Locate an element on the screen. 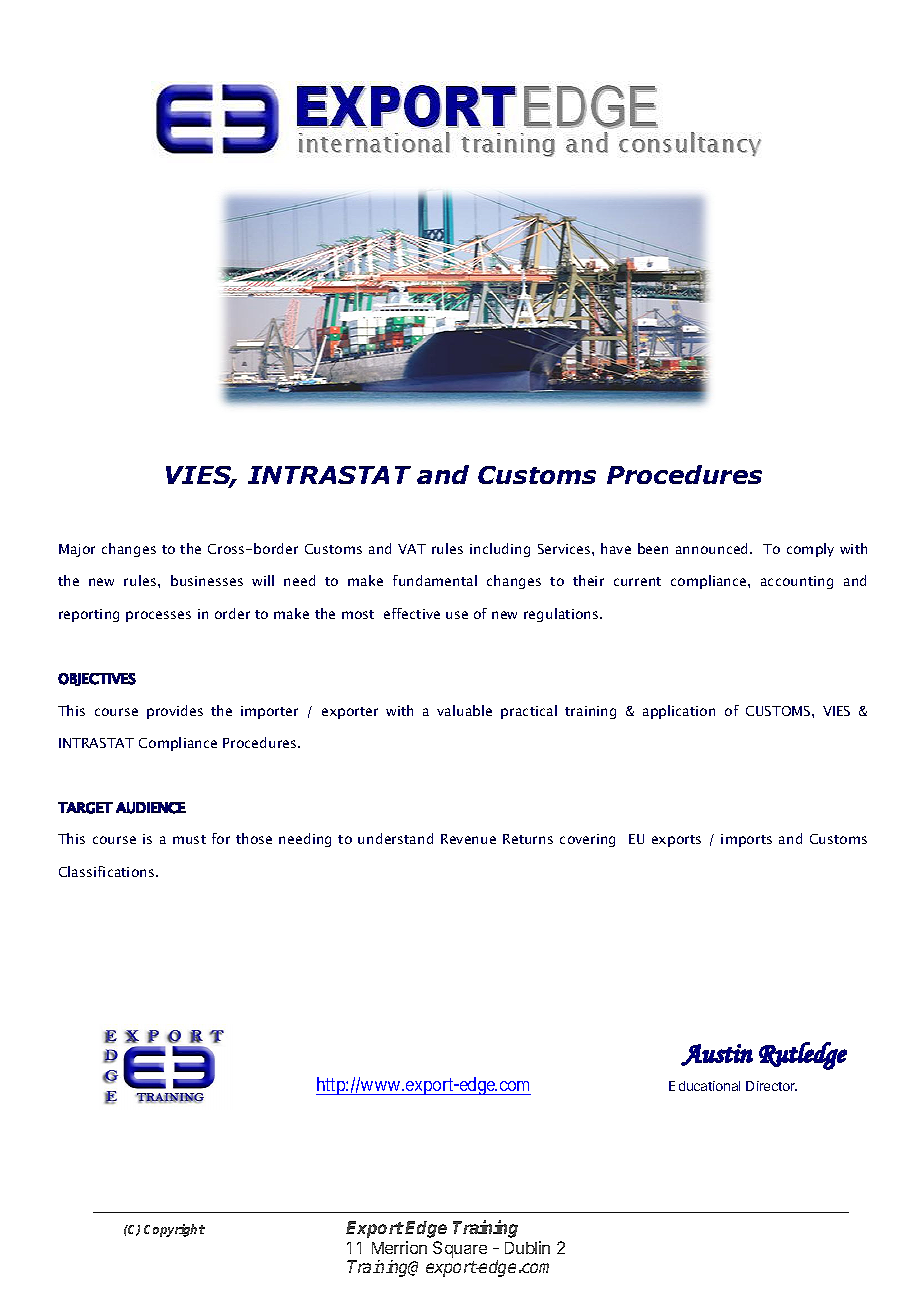 The width and height of the screenshot is (924, 1308). valuable is located at coordinates (464, 710).
